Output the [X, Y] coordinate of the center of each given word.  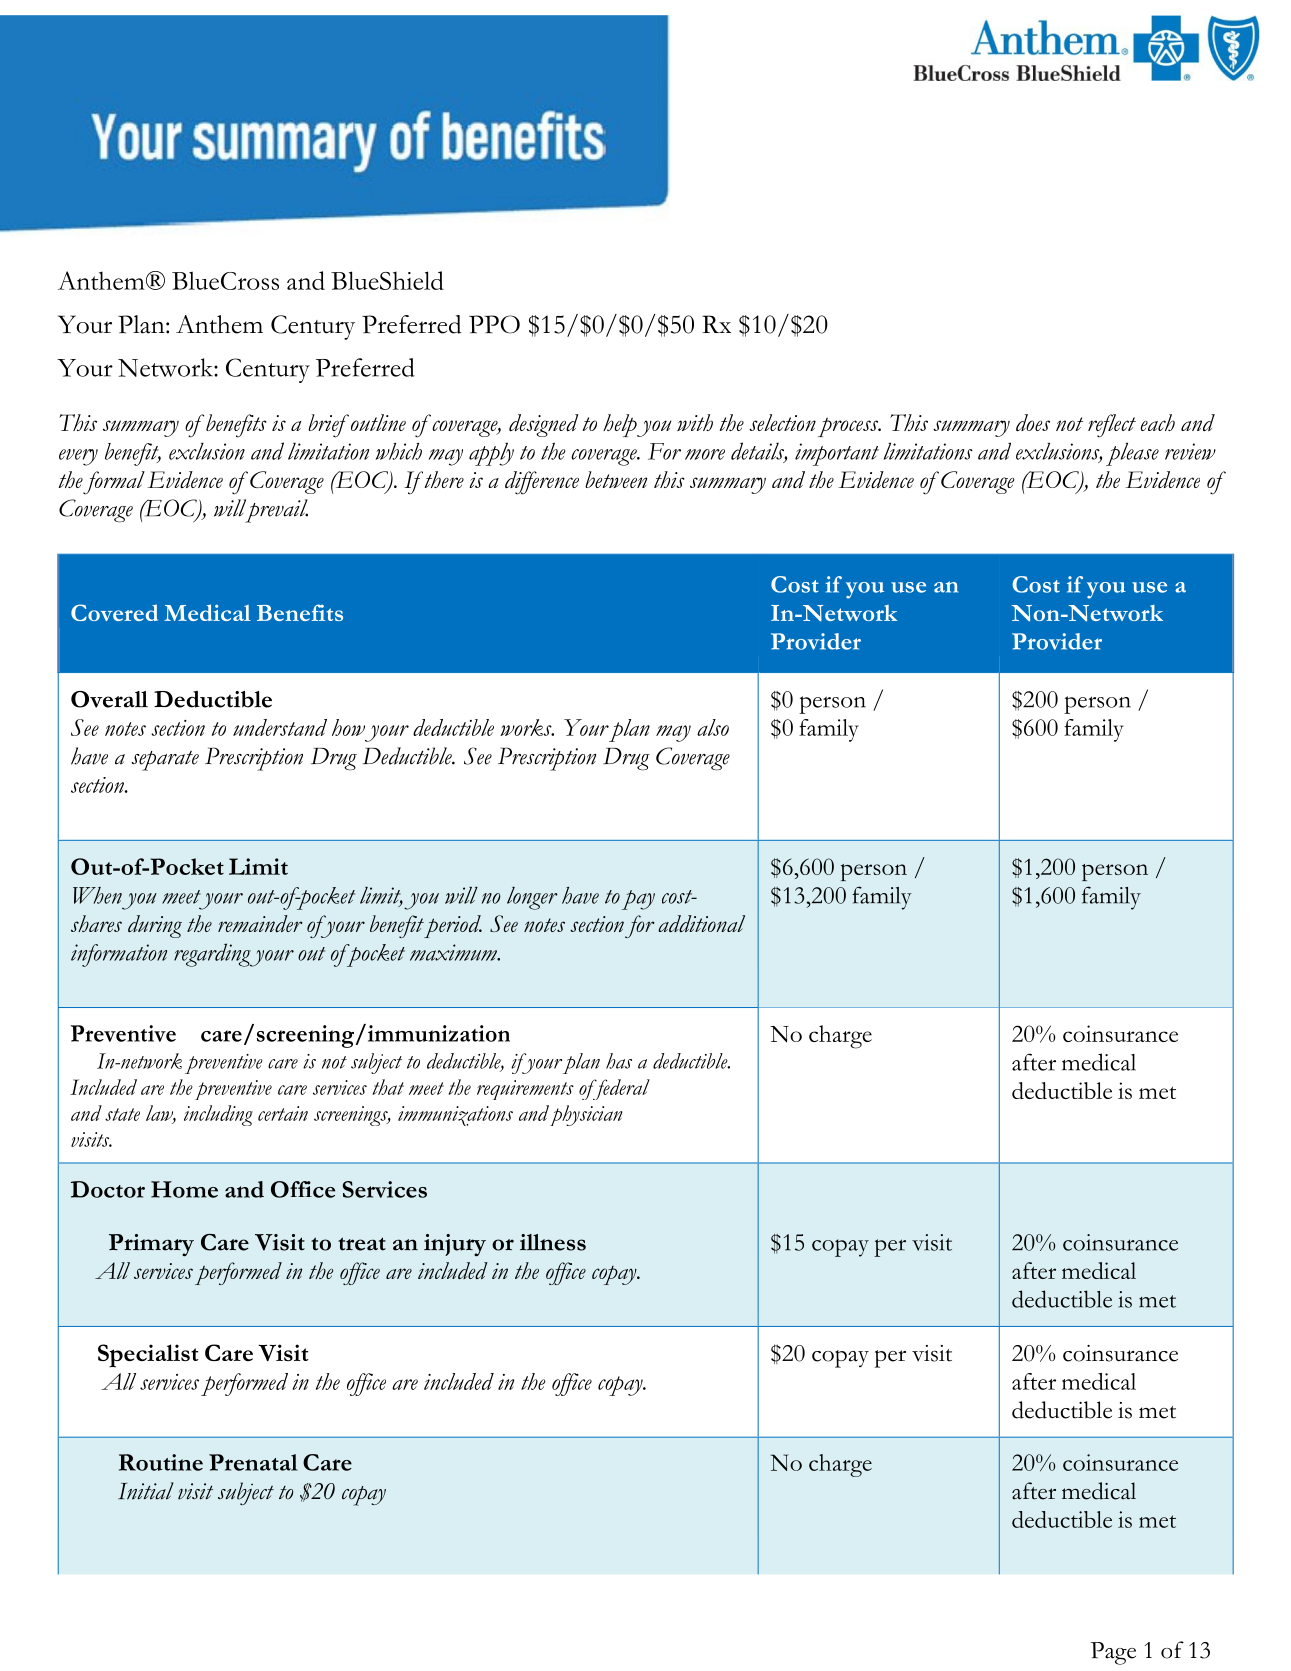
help [620, 425]
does [1033, 422]
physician [586, 1115]
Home [184, 1189]
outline [377, 422]
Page [1113, 1653]
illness [553, 1242]
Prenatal [253, 1462]
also [713, 727]
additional [701, 923]
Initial [146, 1491]
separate [165, 761]
